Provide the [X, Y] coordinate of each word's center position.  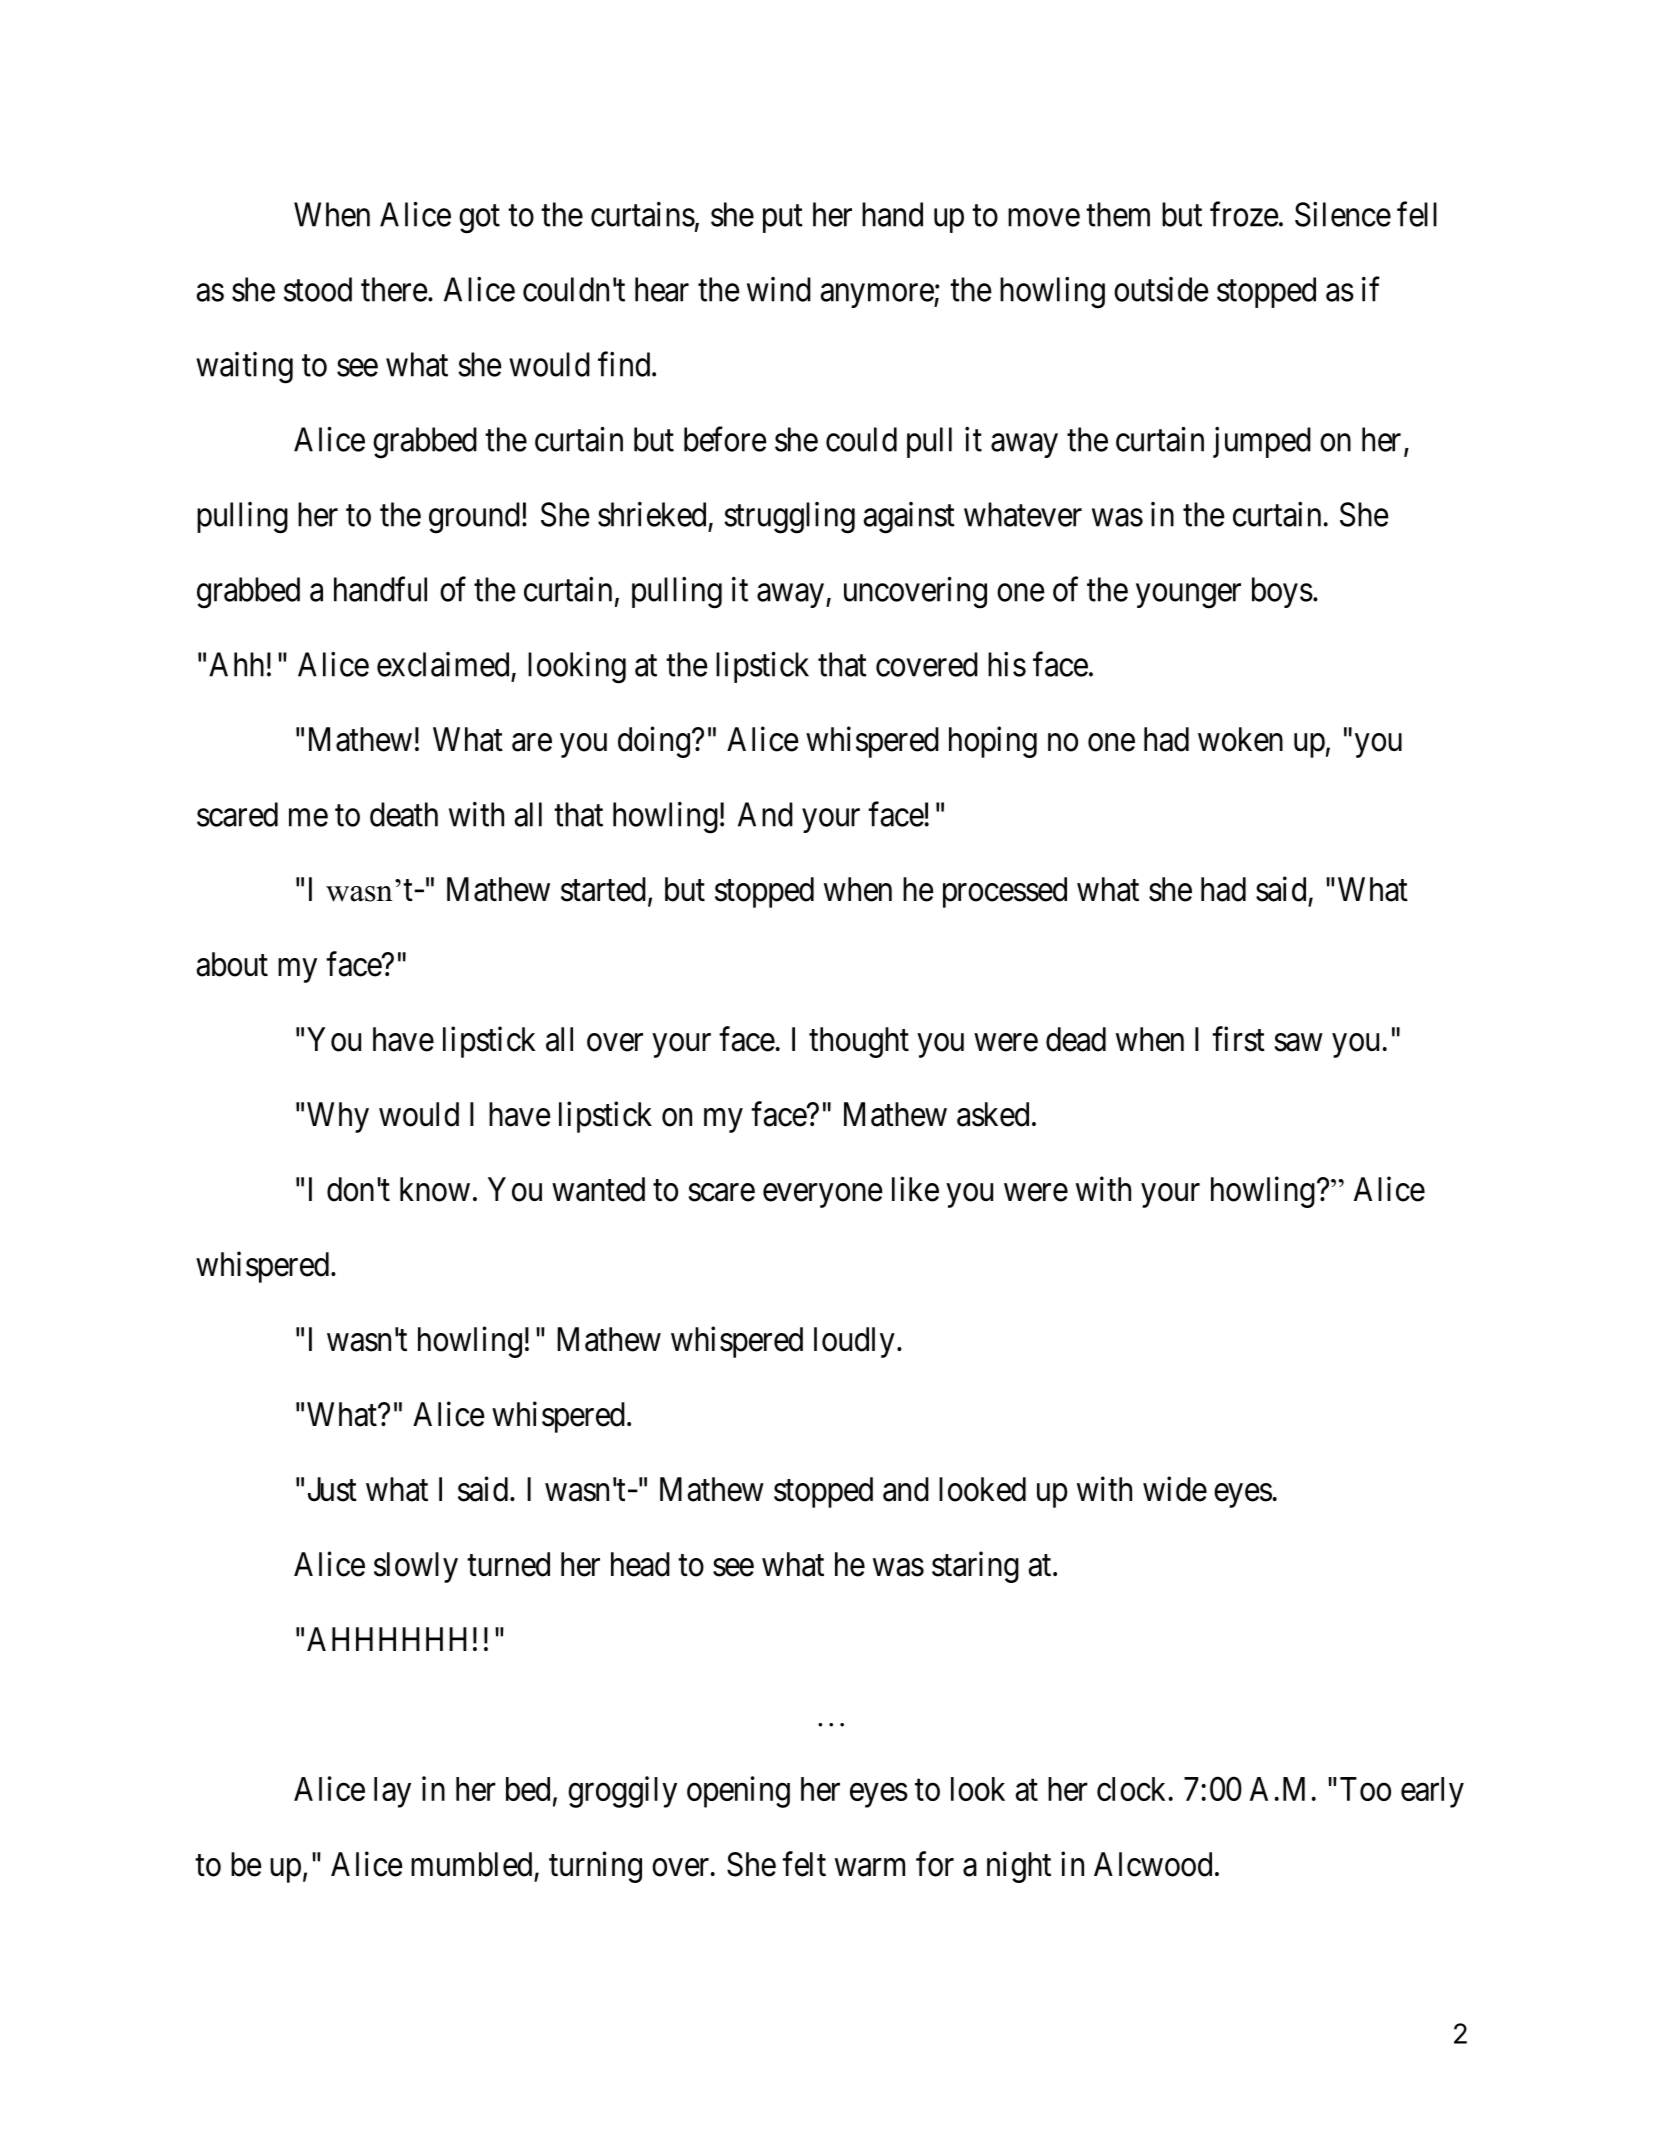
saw [1298, 1043]
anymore [878, 296]
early [1432, 1792]
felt [804, 1864]
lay [392, 1792]
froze [1244, 214]
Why [338, 1117]
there [394, 289]
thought [859, 1042]
